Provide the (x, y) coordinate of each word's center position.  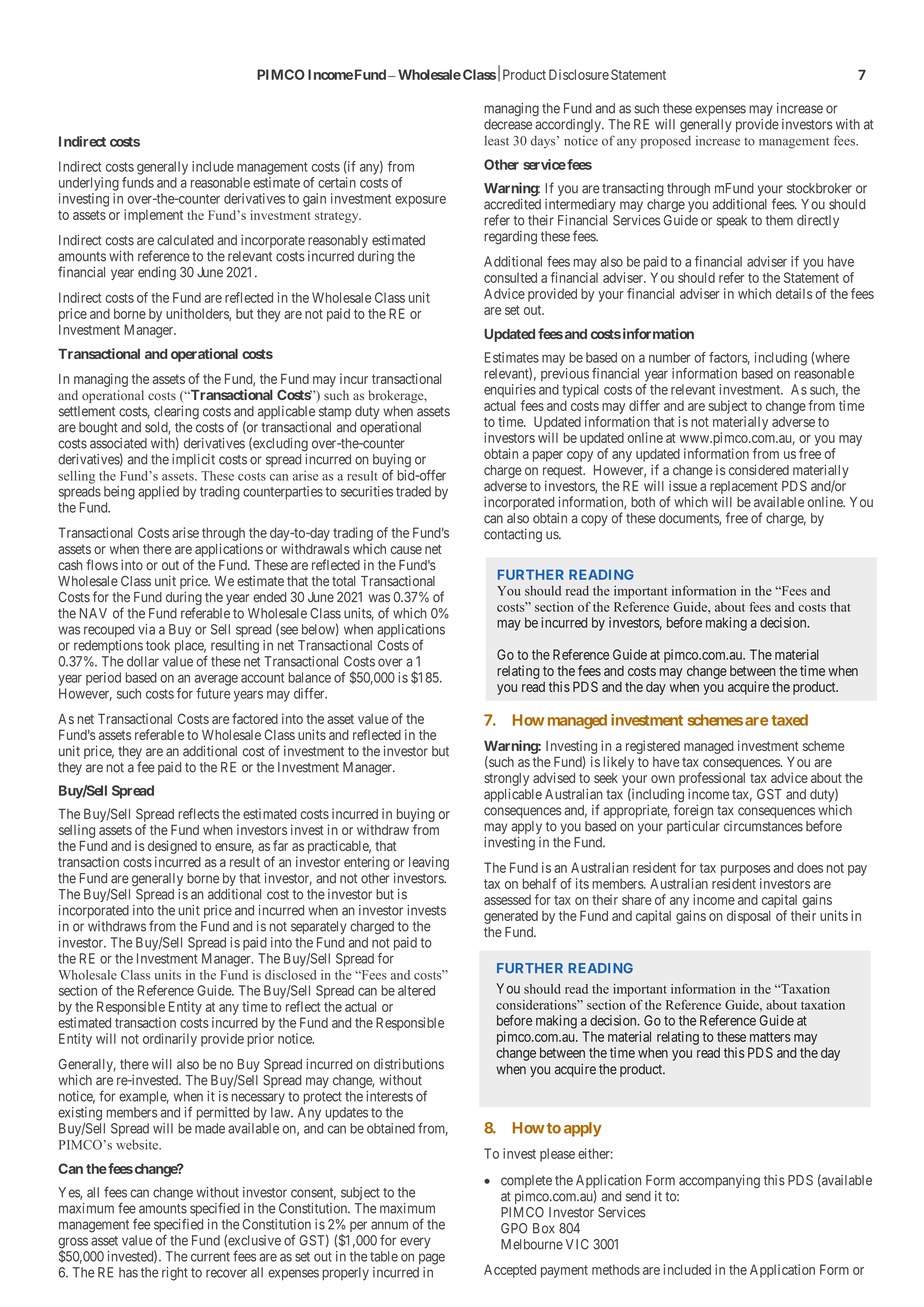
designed (172, 847)
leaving (429, 863)
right (175, 1274)
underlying (89, 184)
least (497, 141)
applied (158, 493)
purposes (746, 870)
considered (759, 470)
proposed (666, 142)
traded (413, 491)
